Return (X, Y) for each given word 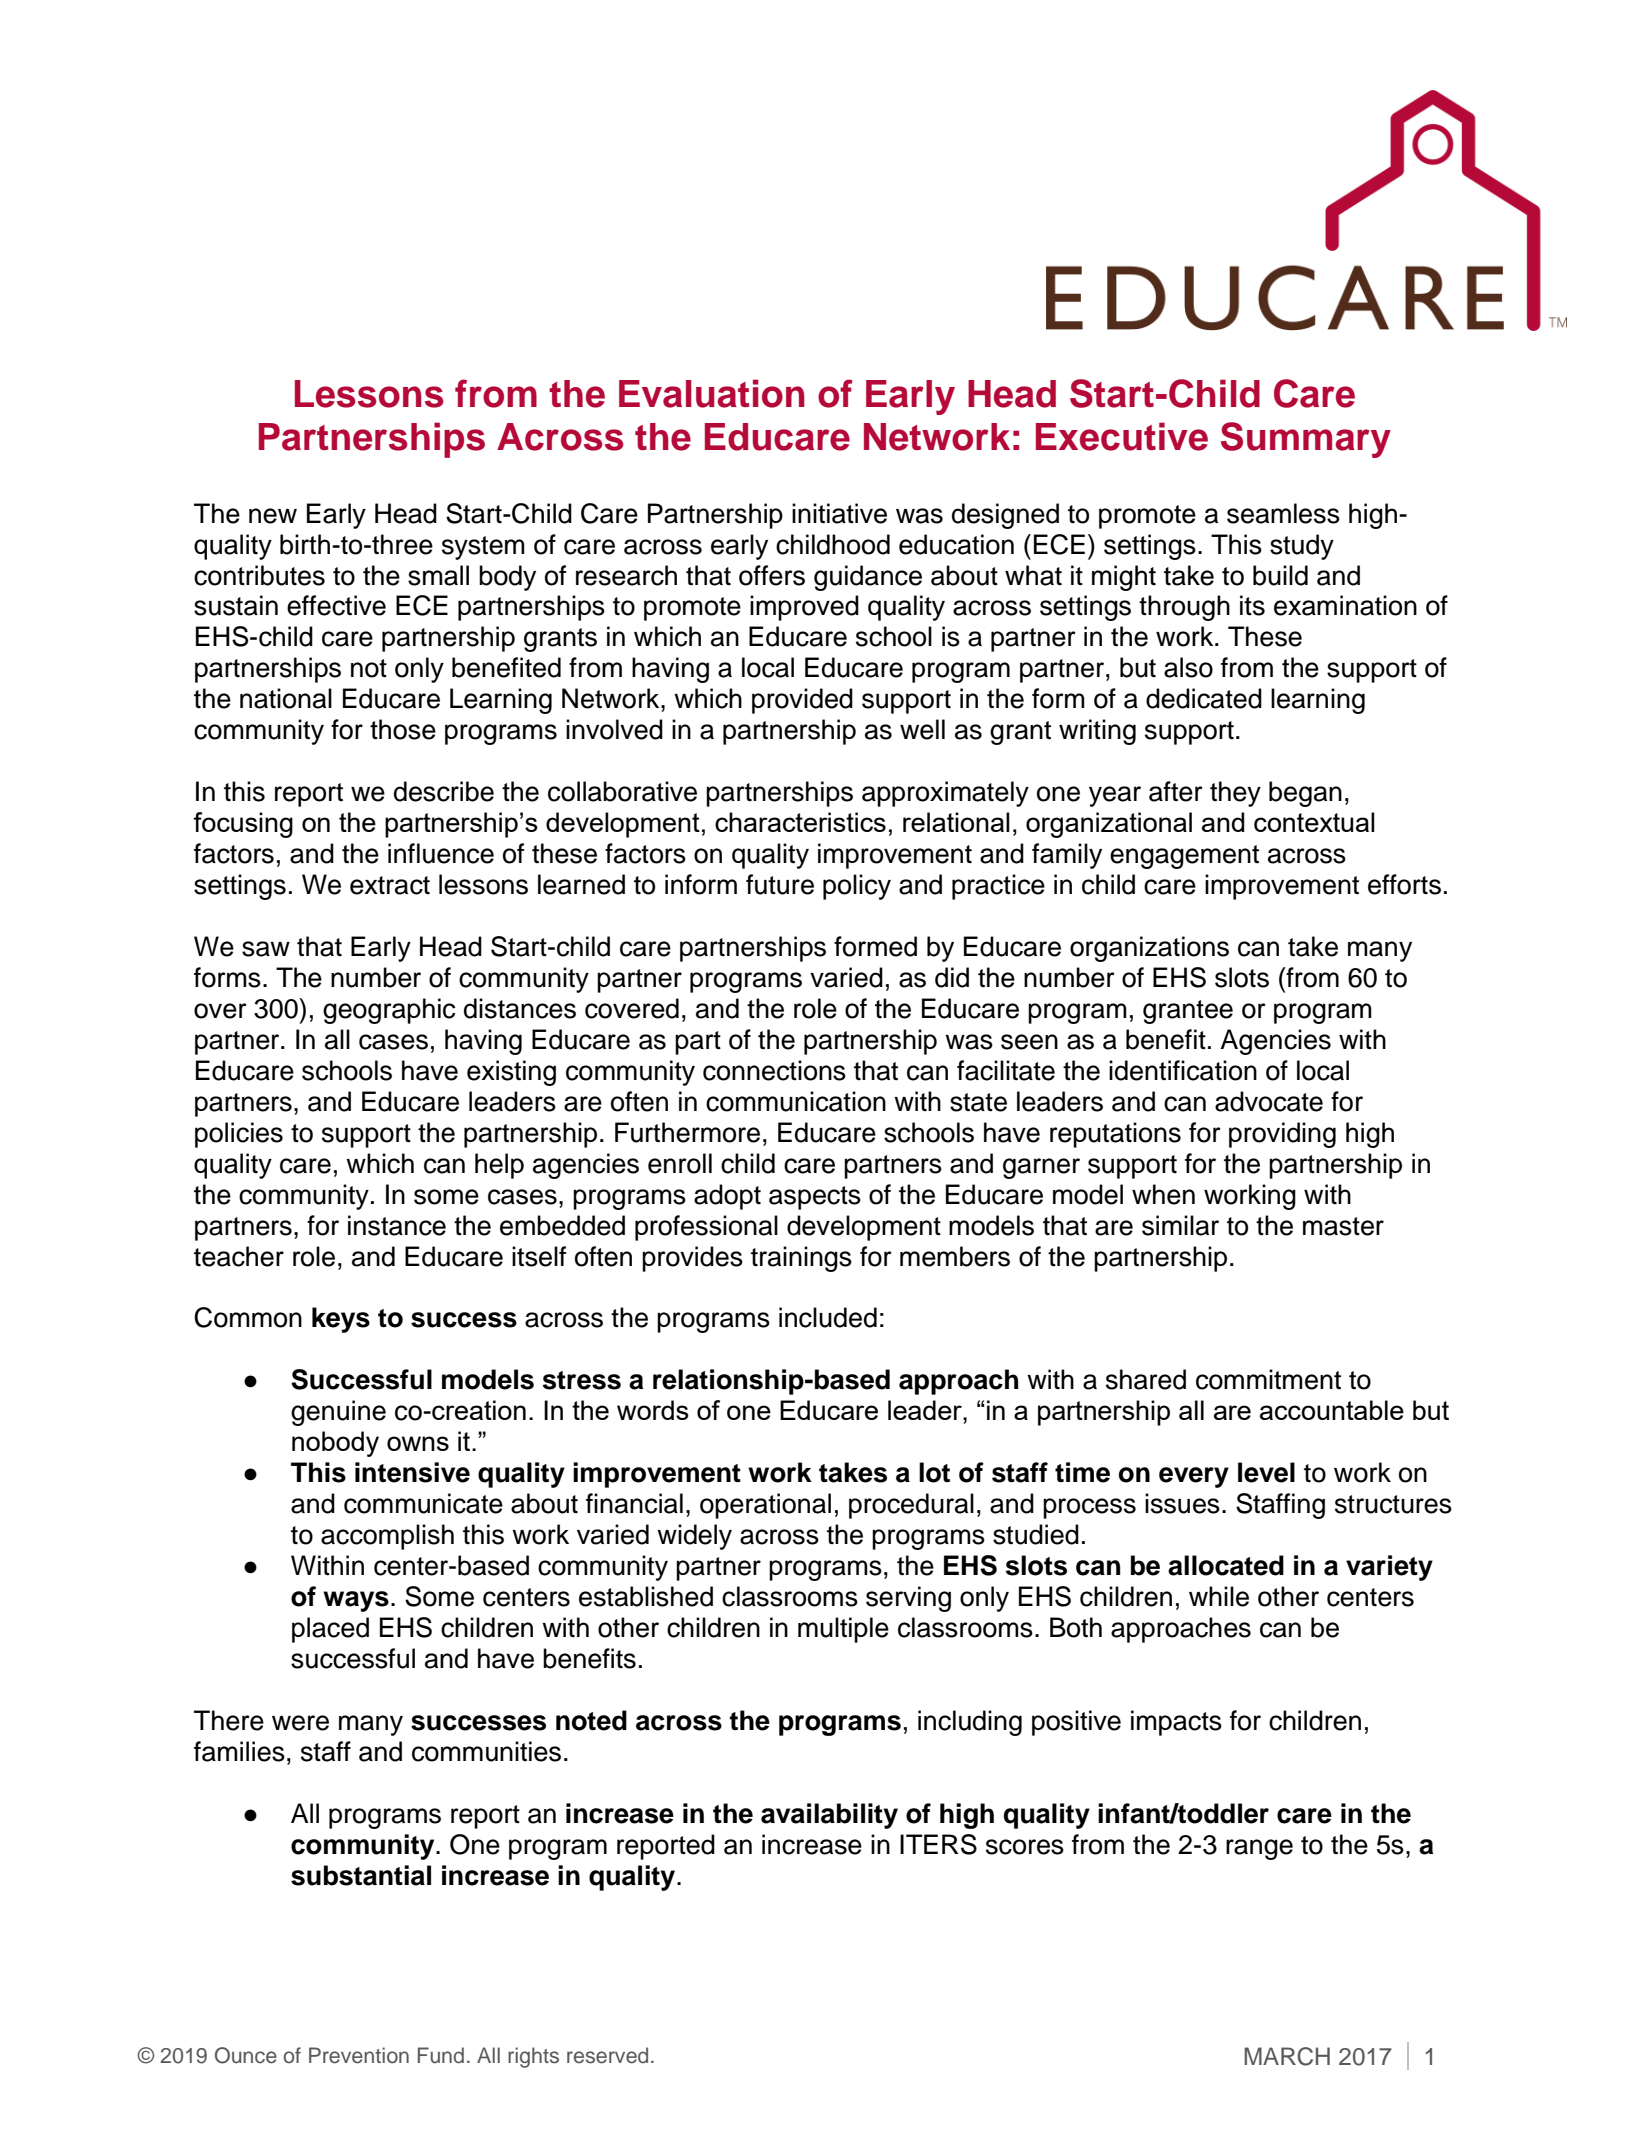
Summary (1306, 440)
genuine (338, 1413)
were (300, 1723)
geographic (389, 1011)
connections (774, 1070)
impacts (1176, 1723)
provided (802, 701)
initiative (839, 513)
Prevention (359, 2055)
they (1235, 794)
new (273, 516)
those (403, 729)
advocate (1269, 1101)
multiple (843, 1630)
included (828, 1317)
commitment (1268, 1379)
